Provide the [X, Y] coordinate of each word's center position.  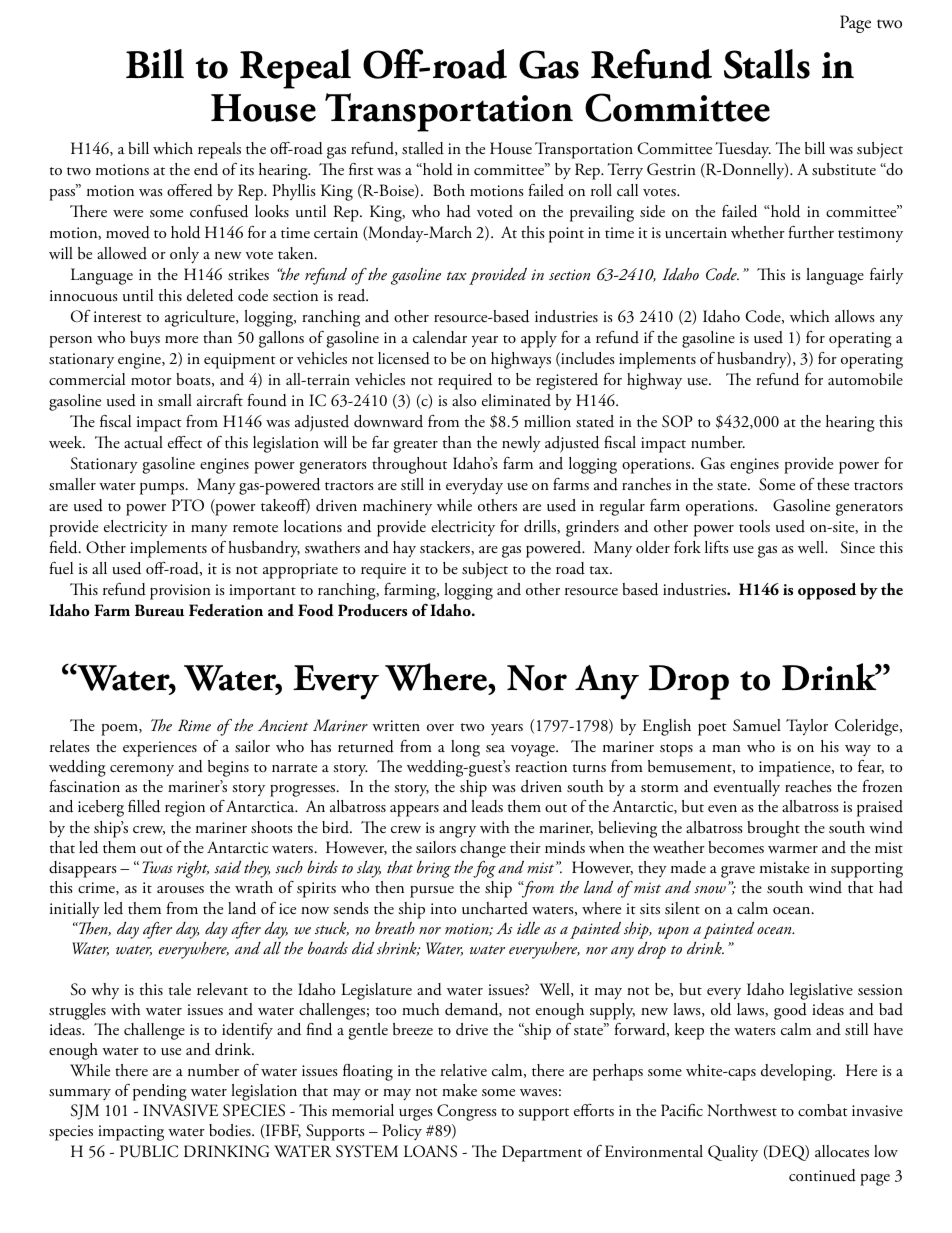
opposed [827, 591]
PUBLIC [149, 1151]
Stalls [767, 64]
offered [190, 190]
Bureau [159, 610]
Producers [372, 610]
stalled [423, 148]
